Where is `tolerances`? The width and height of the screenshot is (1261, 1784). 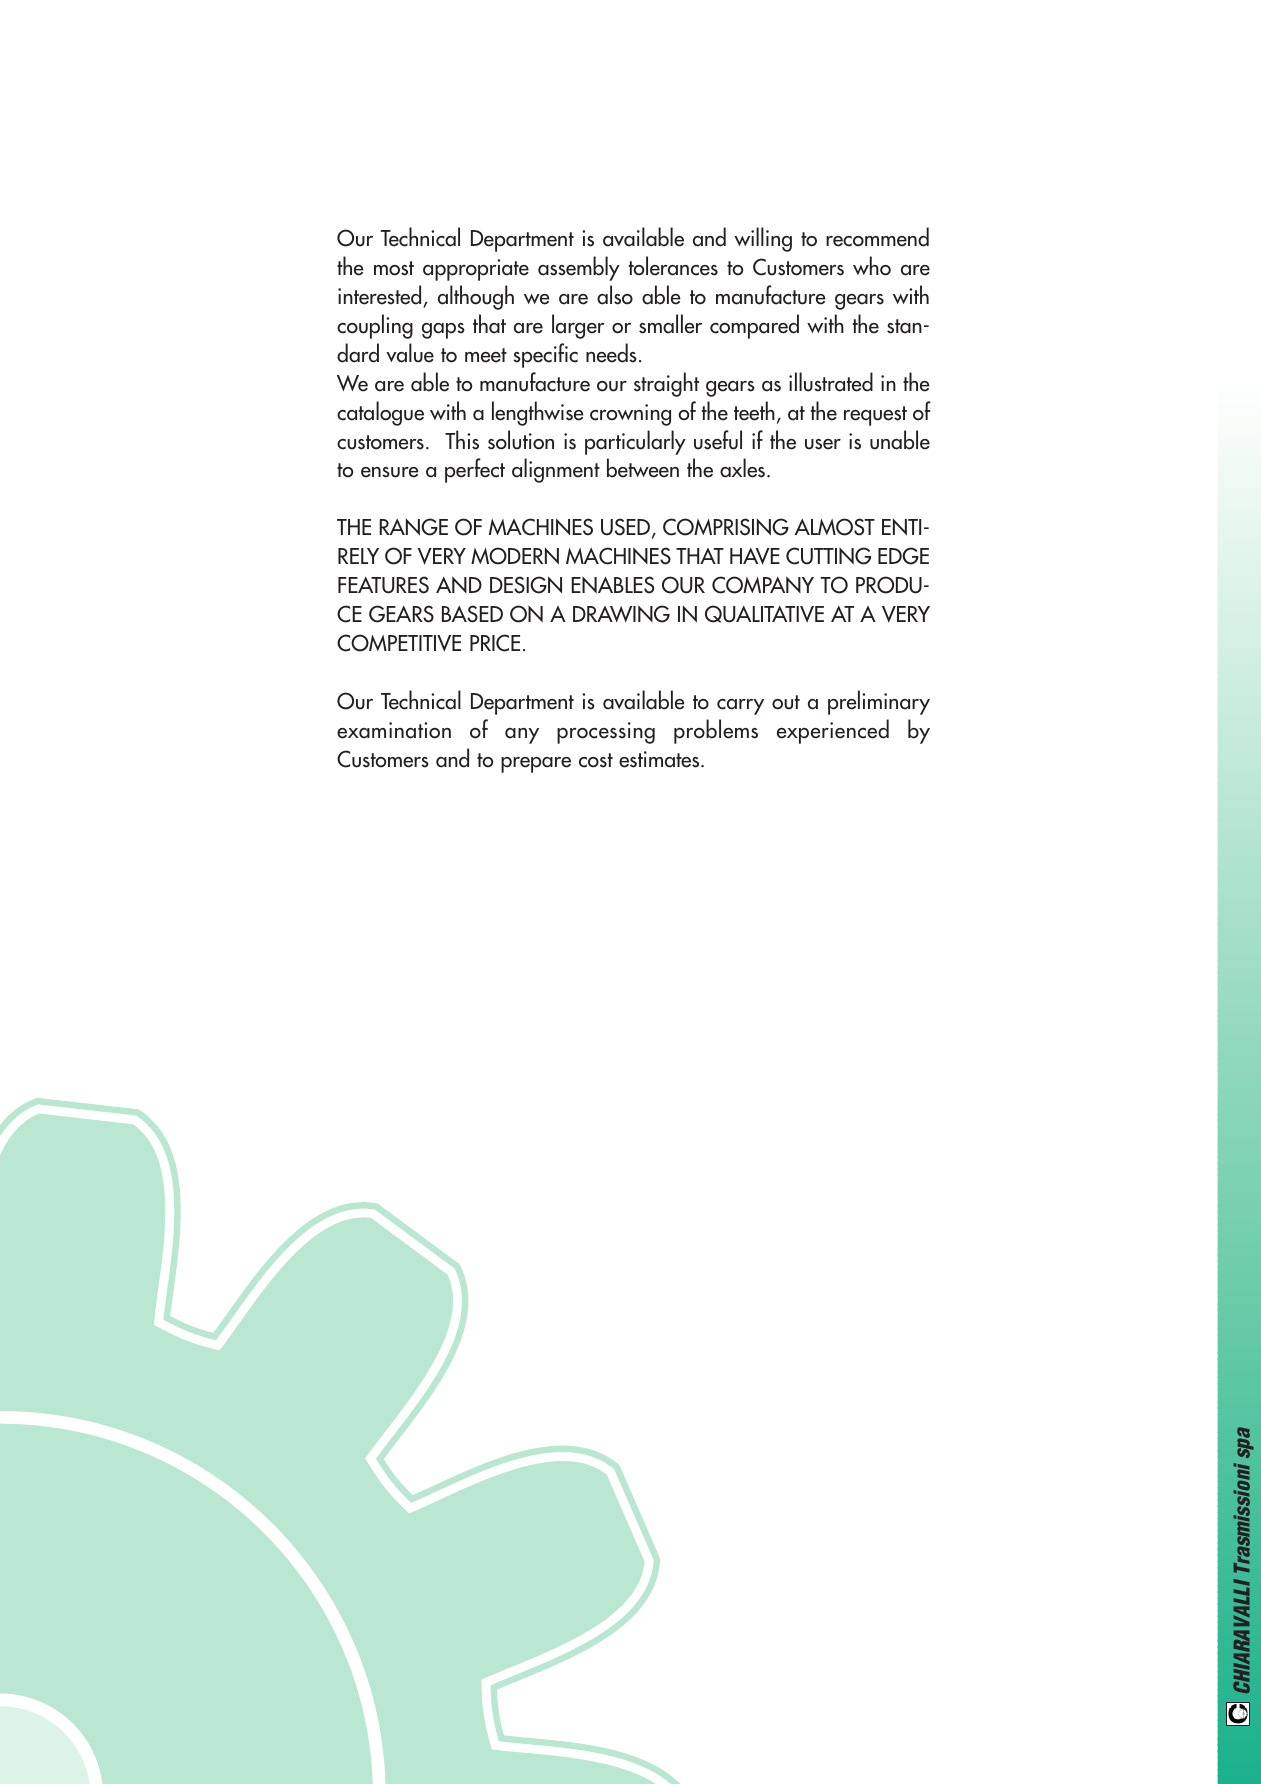 tolerances is located at coordinates (673, 266).
